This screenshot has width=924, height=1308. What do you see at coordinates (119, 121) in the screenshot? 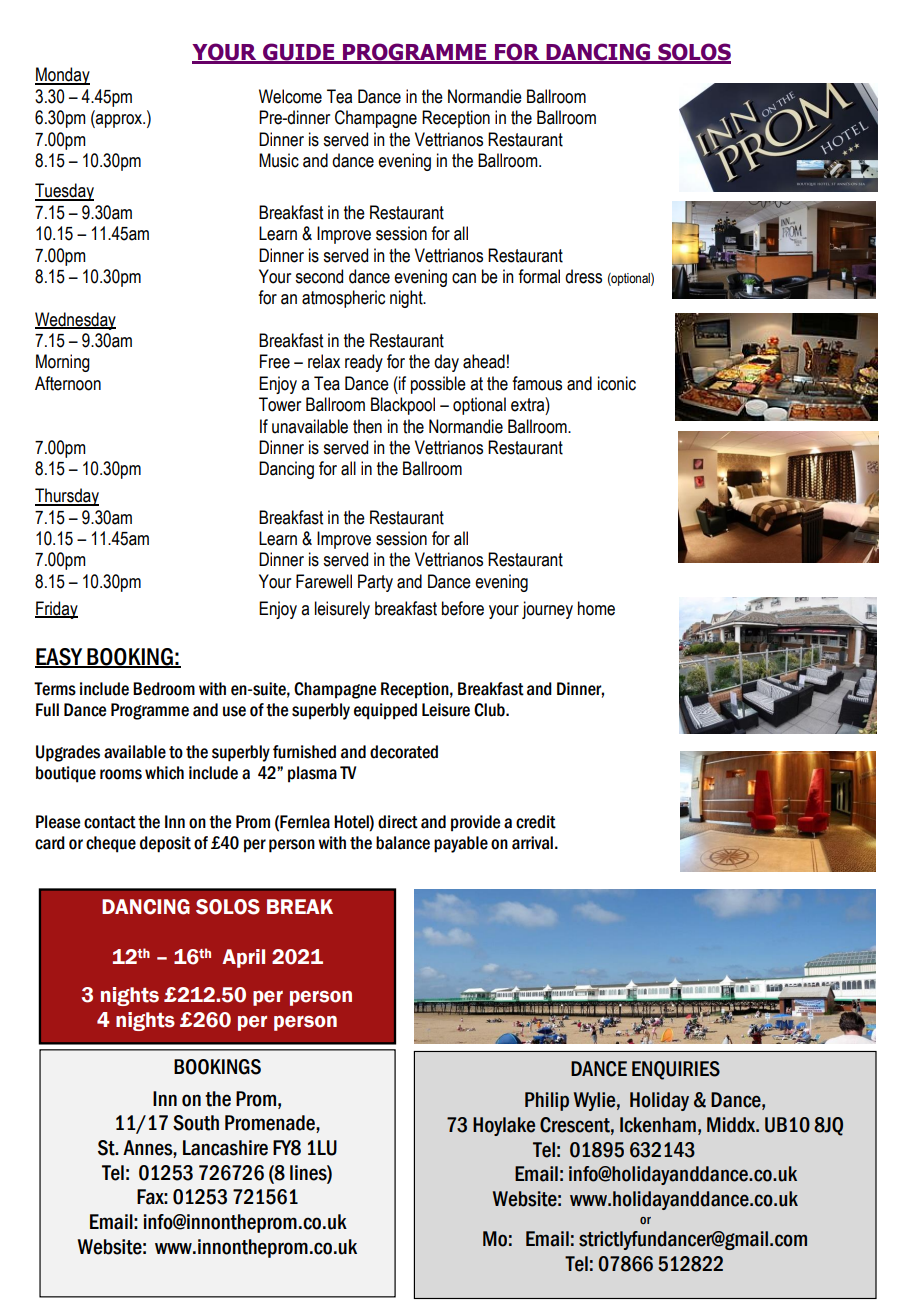
I see `approx` at bounding box center [119, 121].
